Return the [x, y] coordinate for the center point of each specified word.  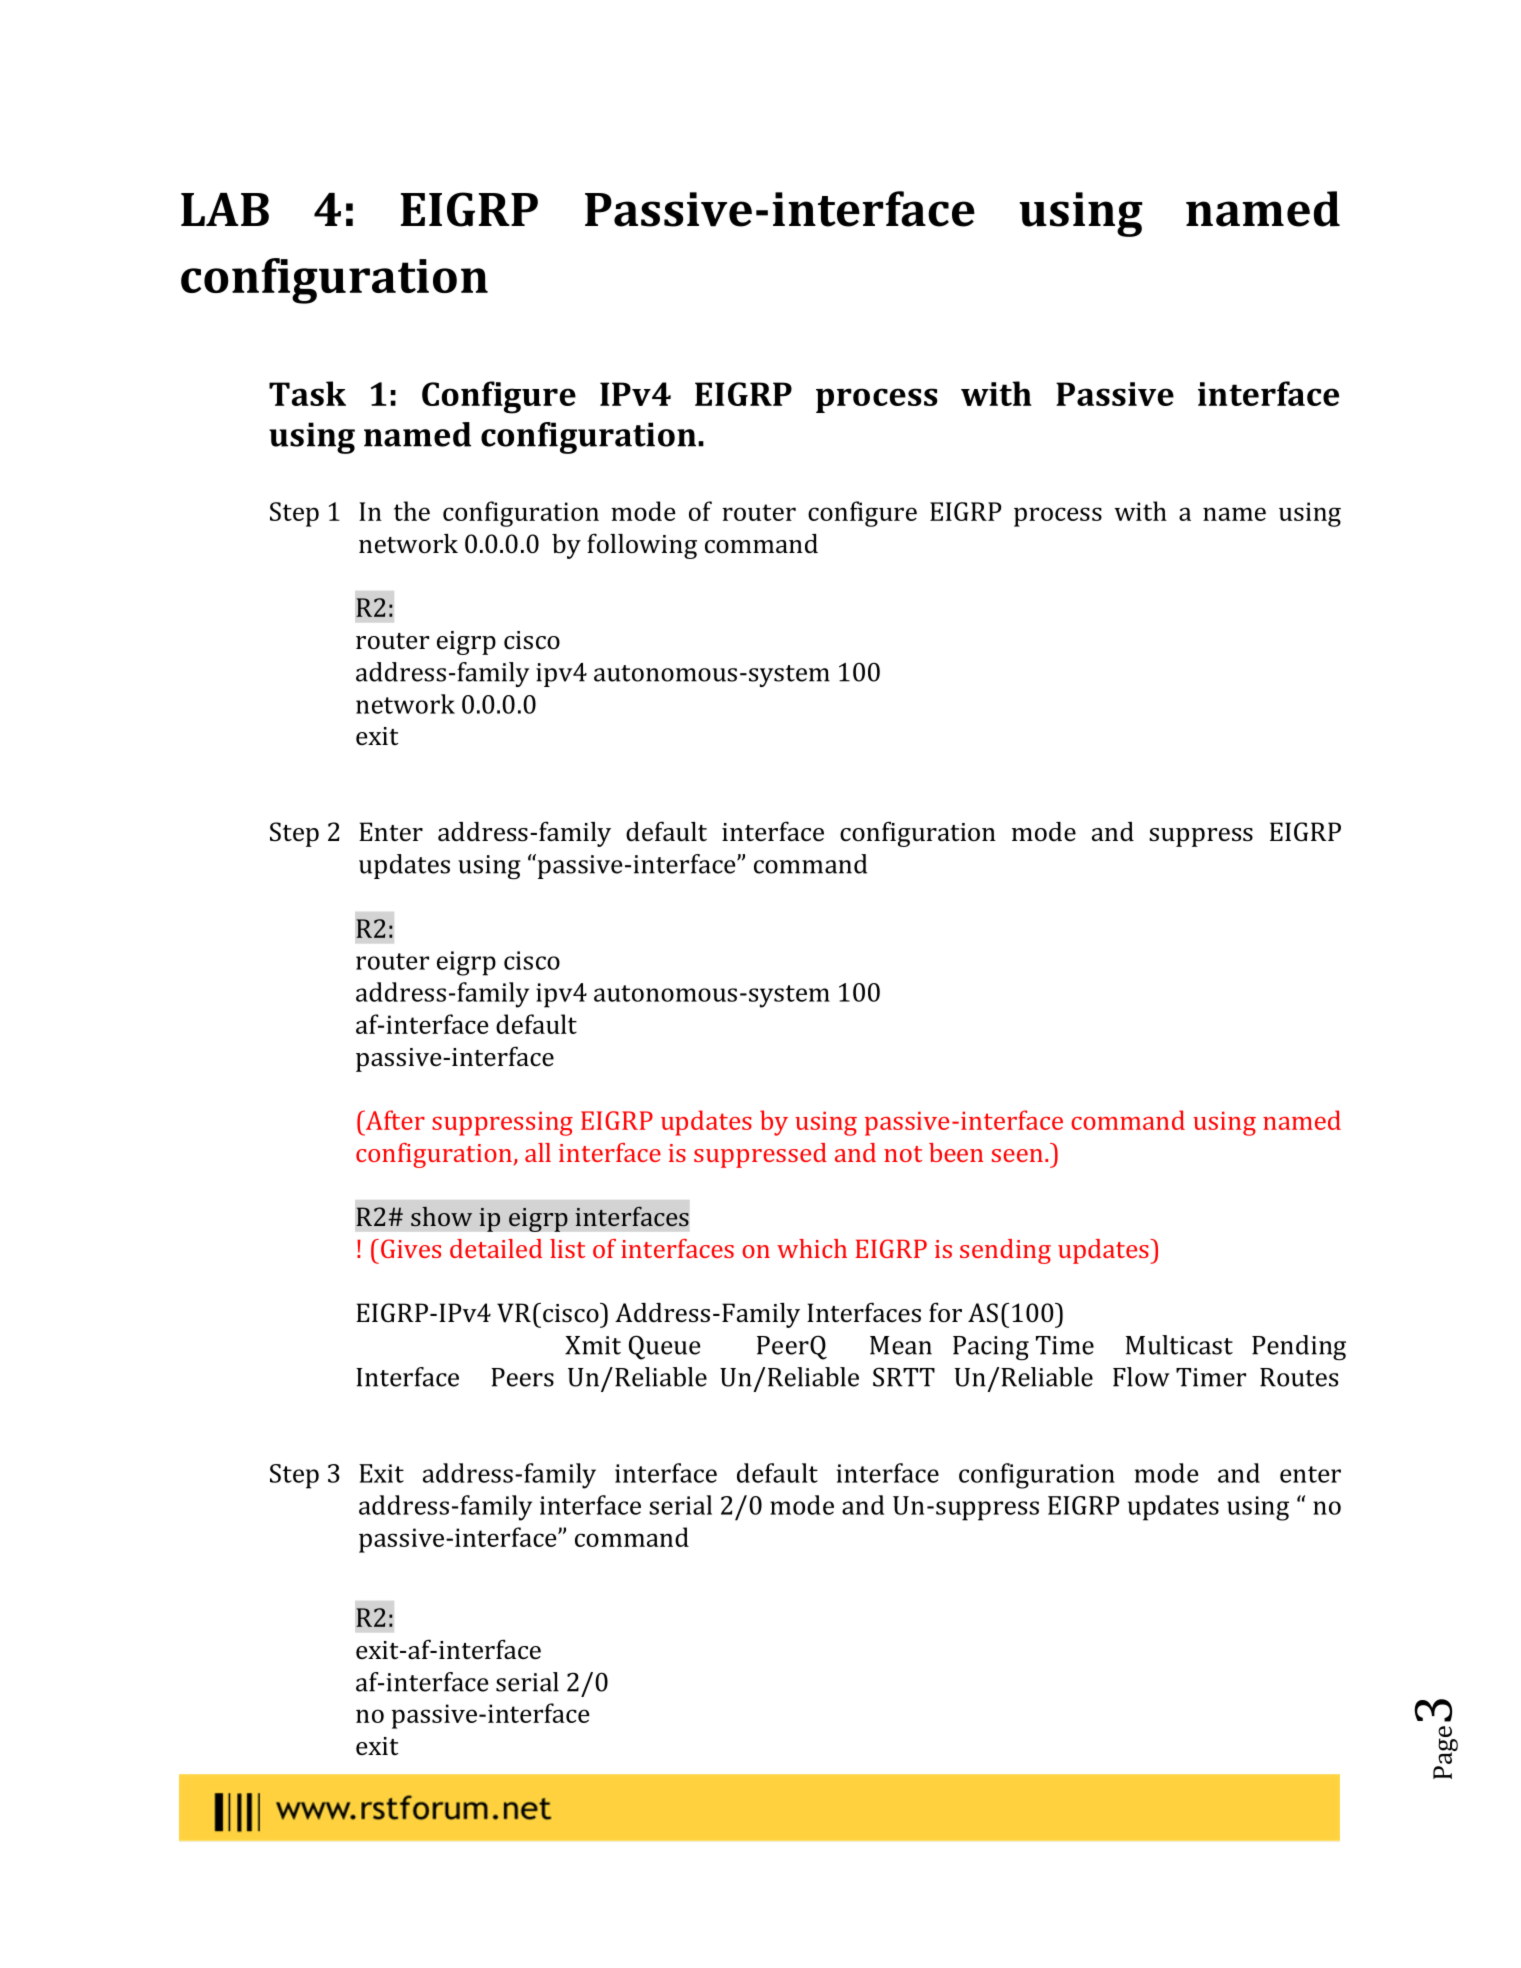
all [538, 1152]
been [956, 1152]
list [567, 1248]
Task [307, 393]
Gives [411, 1248]
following [642, 546]
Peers [522, 1377]
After [394, 1120]
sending [1005, 1251]
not [903, 1154]
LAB [225, 209]
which [812, 1248]
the [412, 511]
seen [1017, 1155]
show [441, 1216]
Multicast [1179, 1345]
